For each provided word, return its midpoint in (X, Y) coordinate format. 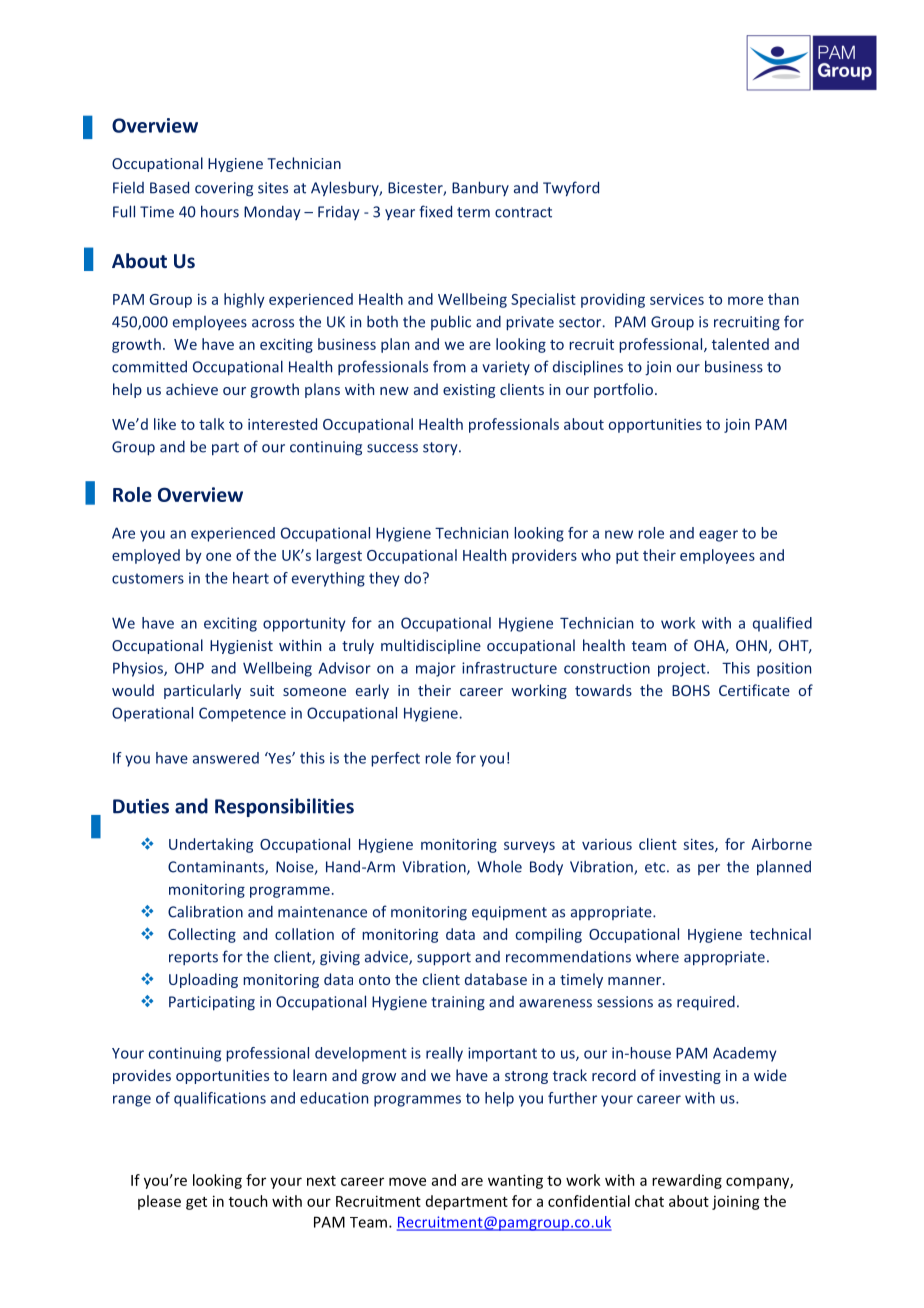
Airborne (781, 844)
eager (718, 536)
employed (146, 556)
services (677, 299)
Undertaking (211, 845)
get (196, 1203)
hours (220, 211)
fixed (435, 211)
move (407, 1181)
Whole (499, 866)
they (384, 579)
